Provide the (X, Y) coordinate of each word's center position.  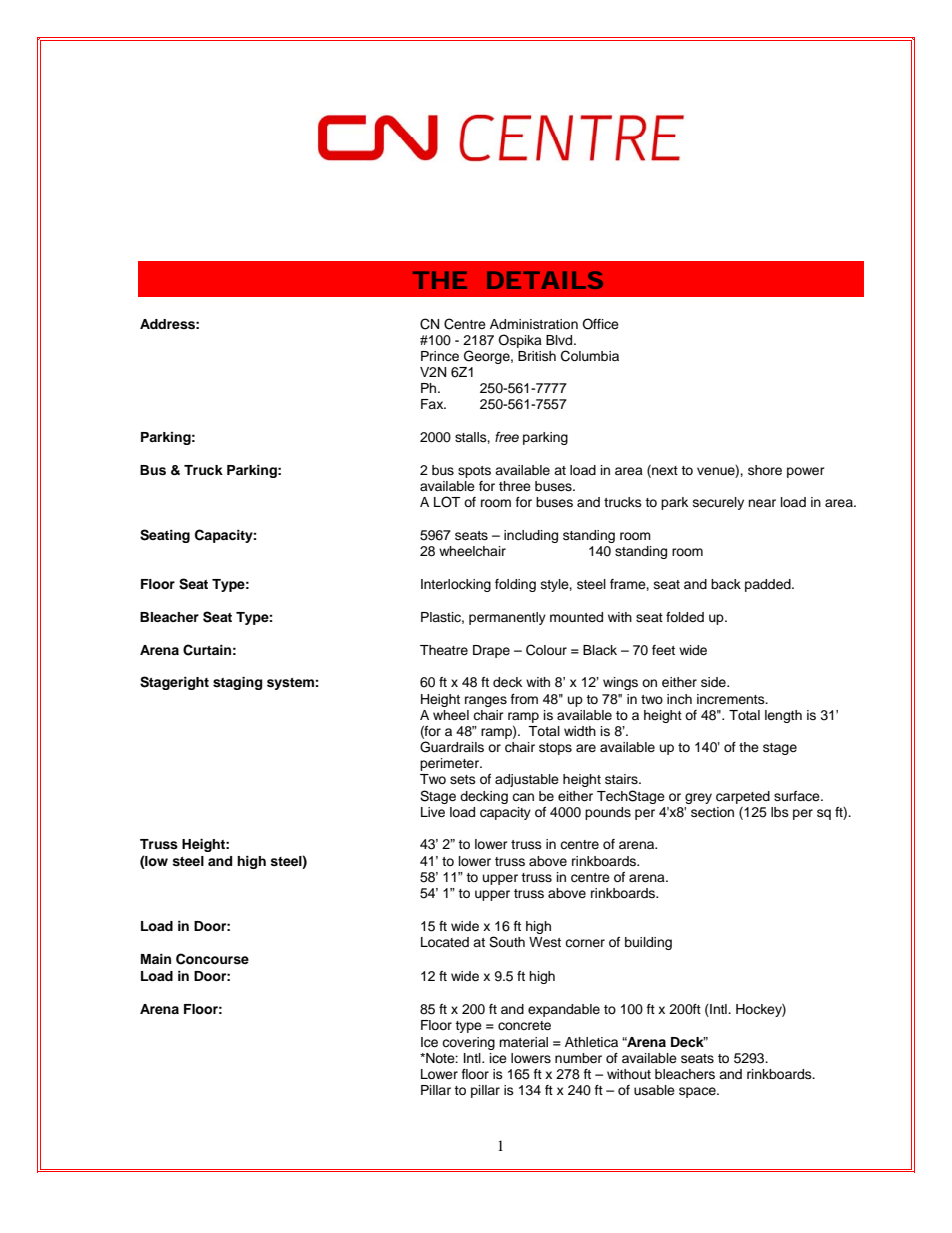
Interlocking (456, 585)
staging (237, 683)
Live (433, 812)
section (712, 812)
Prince (440, 356)
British (537, 356)
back (726, 584)
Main (156, 959)
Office (600, 324)
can (523, 797)
